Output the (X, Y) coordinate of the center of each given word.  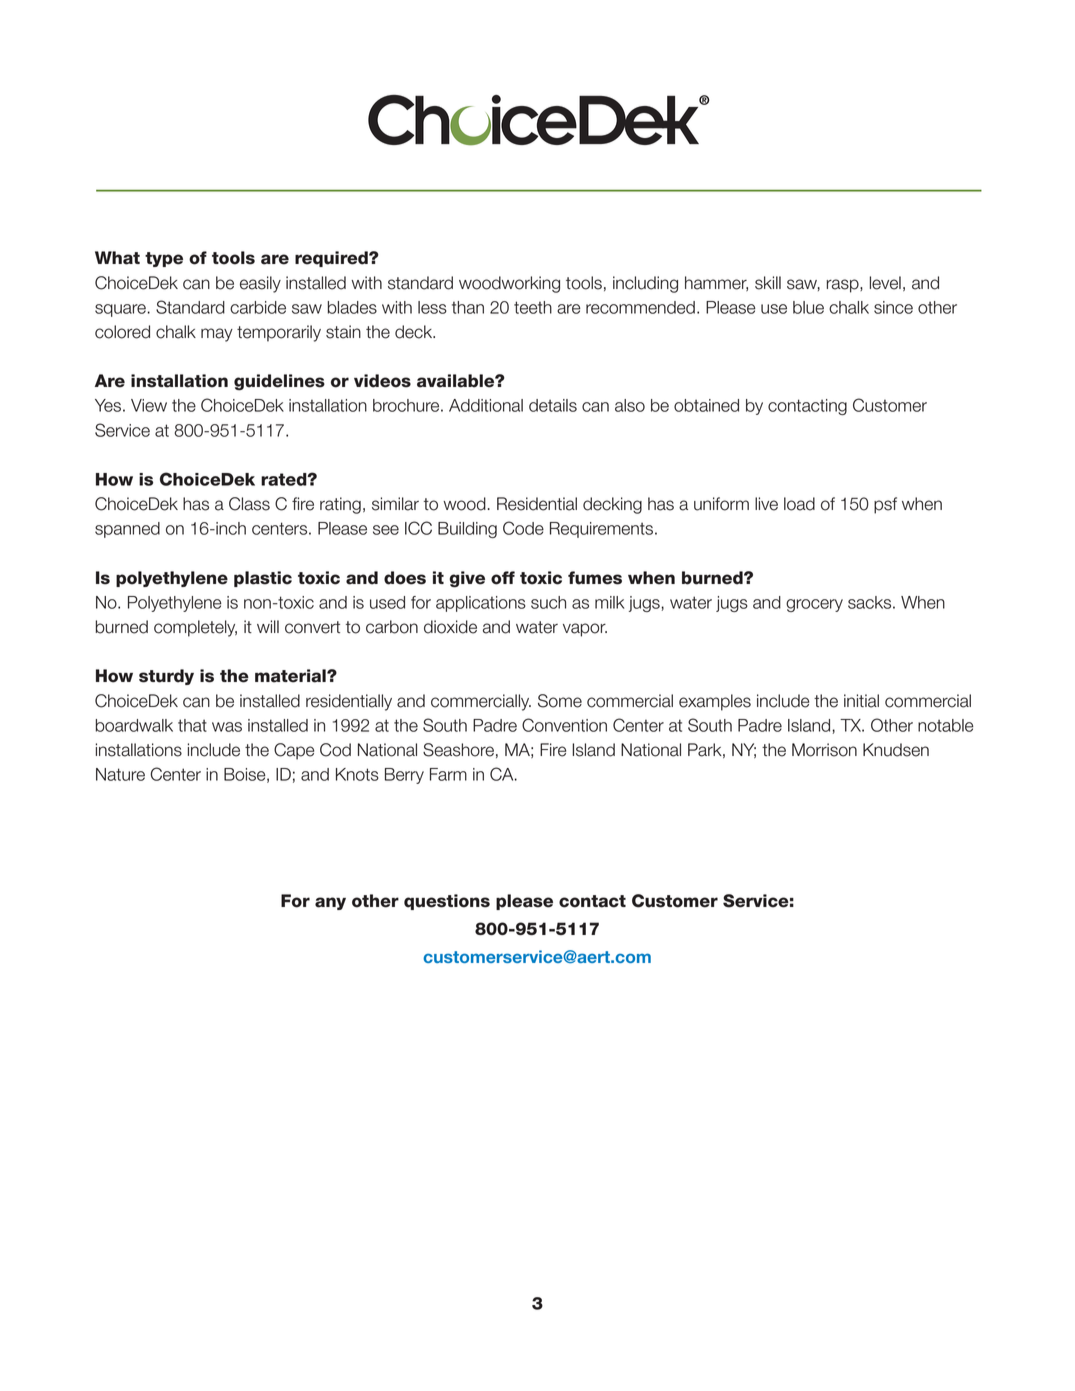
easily (260, 284)
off (503, 578)
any (330, 903)
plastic (263, 579)
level (885, 283)
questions (447, 902)
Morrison (824, 750)
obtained (706, 405)
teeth (533, 307)
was (227, 727)
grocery (814, 605)
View (149, 405)
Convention (564, 725)
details (553, 405)
